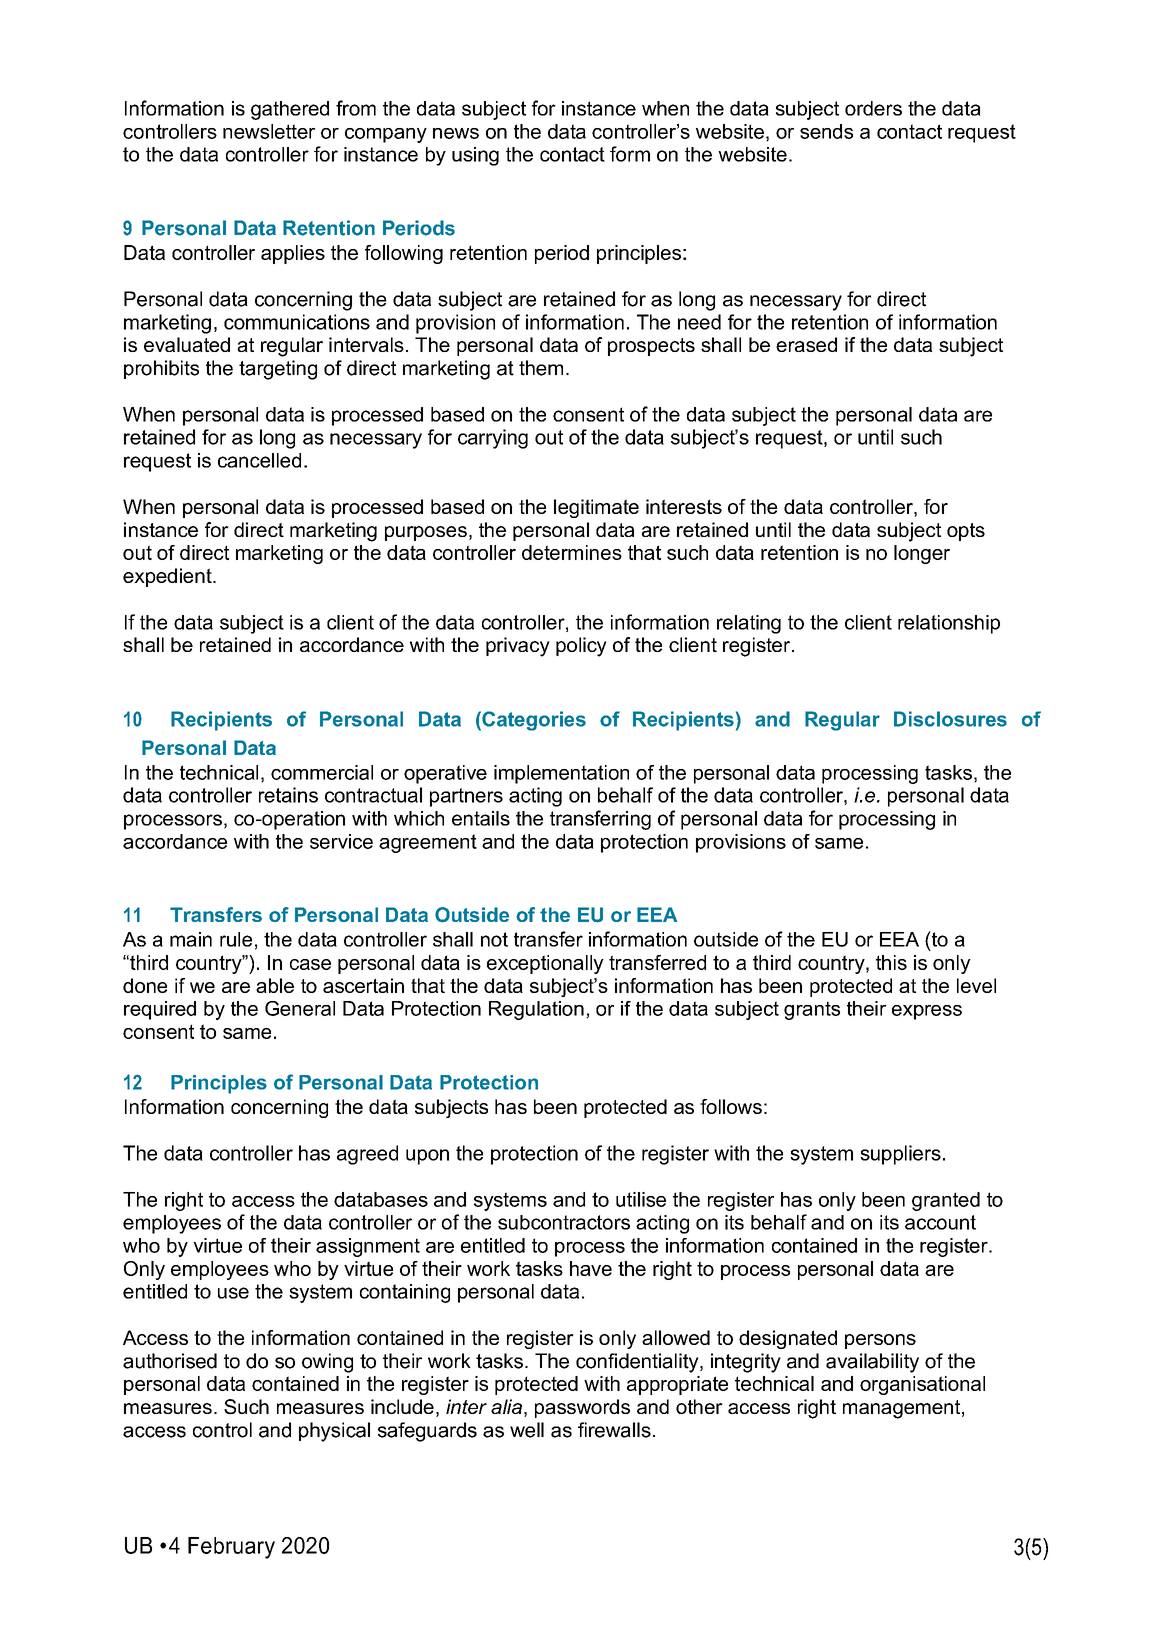  Describe the element at coordinates (475, 156) in the screenshot. I see `using` at that location.
